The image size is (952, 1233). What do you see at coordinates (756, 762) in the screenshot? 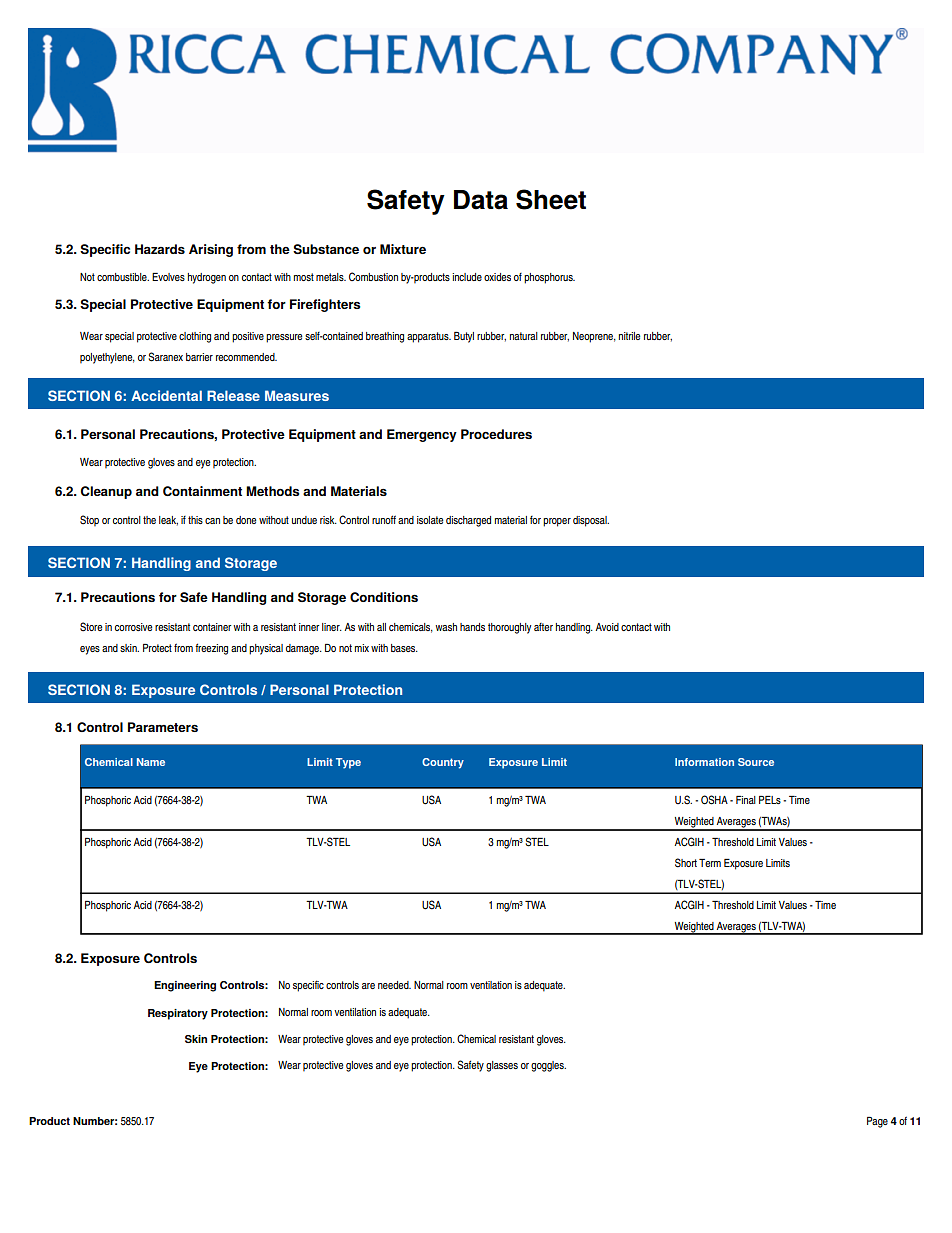
I see `Source` at bounding box center [756, 762].
